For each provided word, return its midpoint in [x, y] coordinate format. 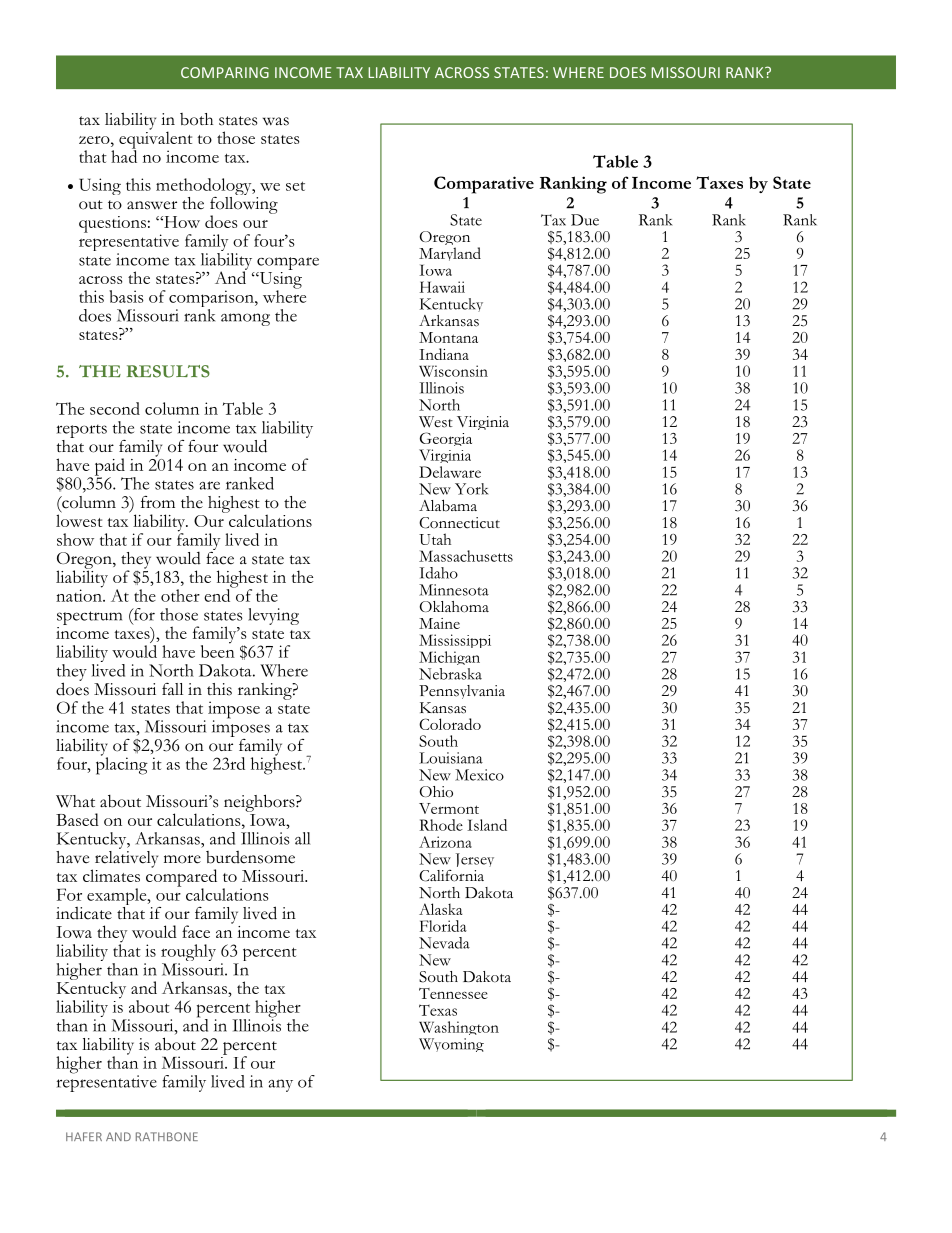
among [245, 319]
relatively [125, 859]
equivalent [155, 140]
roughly [188, 954]
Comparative [484, 185]
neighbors [260, 803]
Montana [448, 337]
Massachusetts [466, 556]
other [180, 595]
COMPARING [225, 72]
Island [487, 825]
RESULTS [168, 371]
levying [273, 616]
